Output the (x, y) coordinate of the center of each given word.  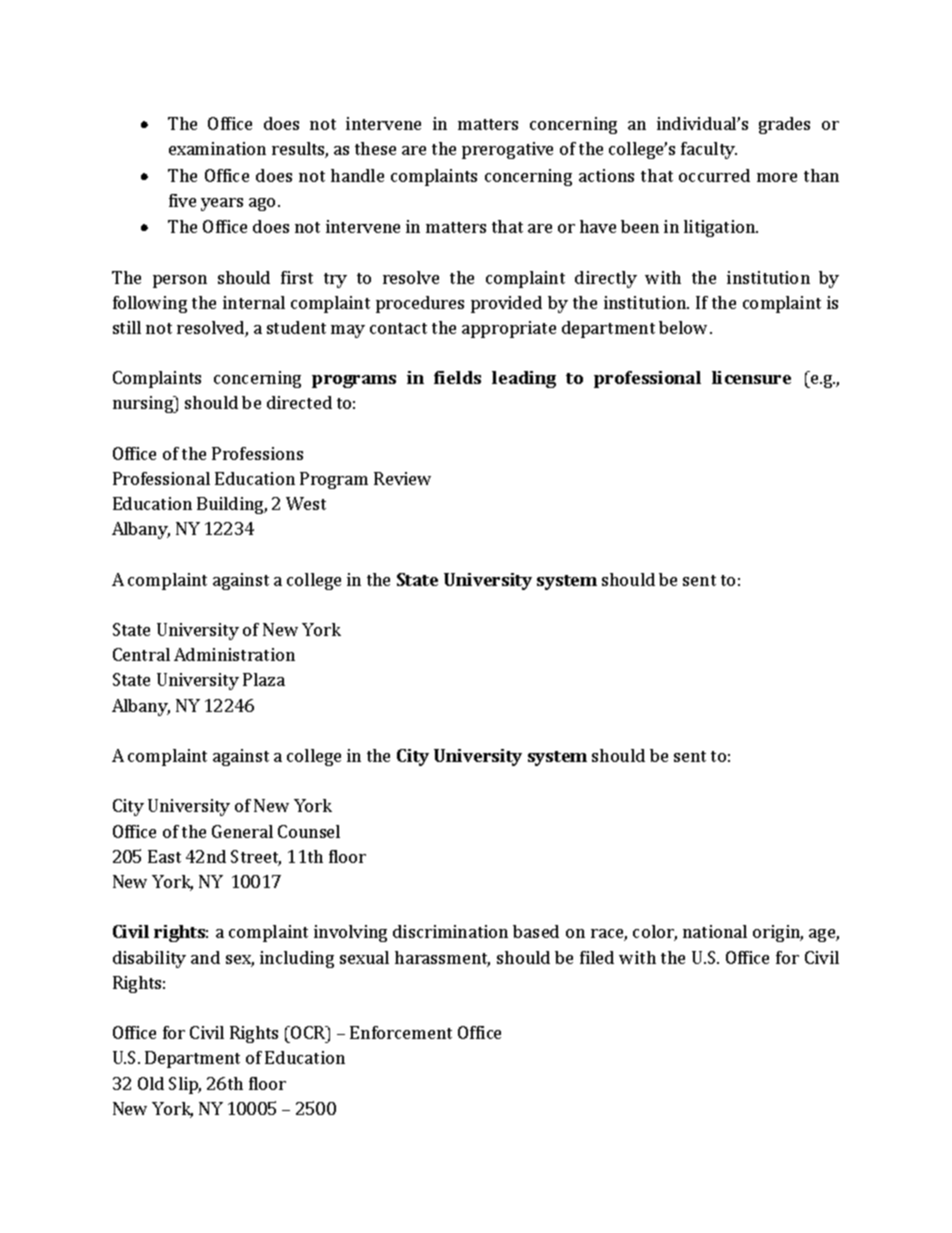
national (715, 931)
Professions (257, 453)
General (242, 831)
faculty (709, 150)
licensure (751, 377)
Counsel (309, 831)
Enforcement (401, 1032)
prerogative (507, 150)
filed (597, 957)
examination (217, 148)
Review (402, 478)
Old (151, 1083)
